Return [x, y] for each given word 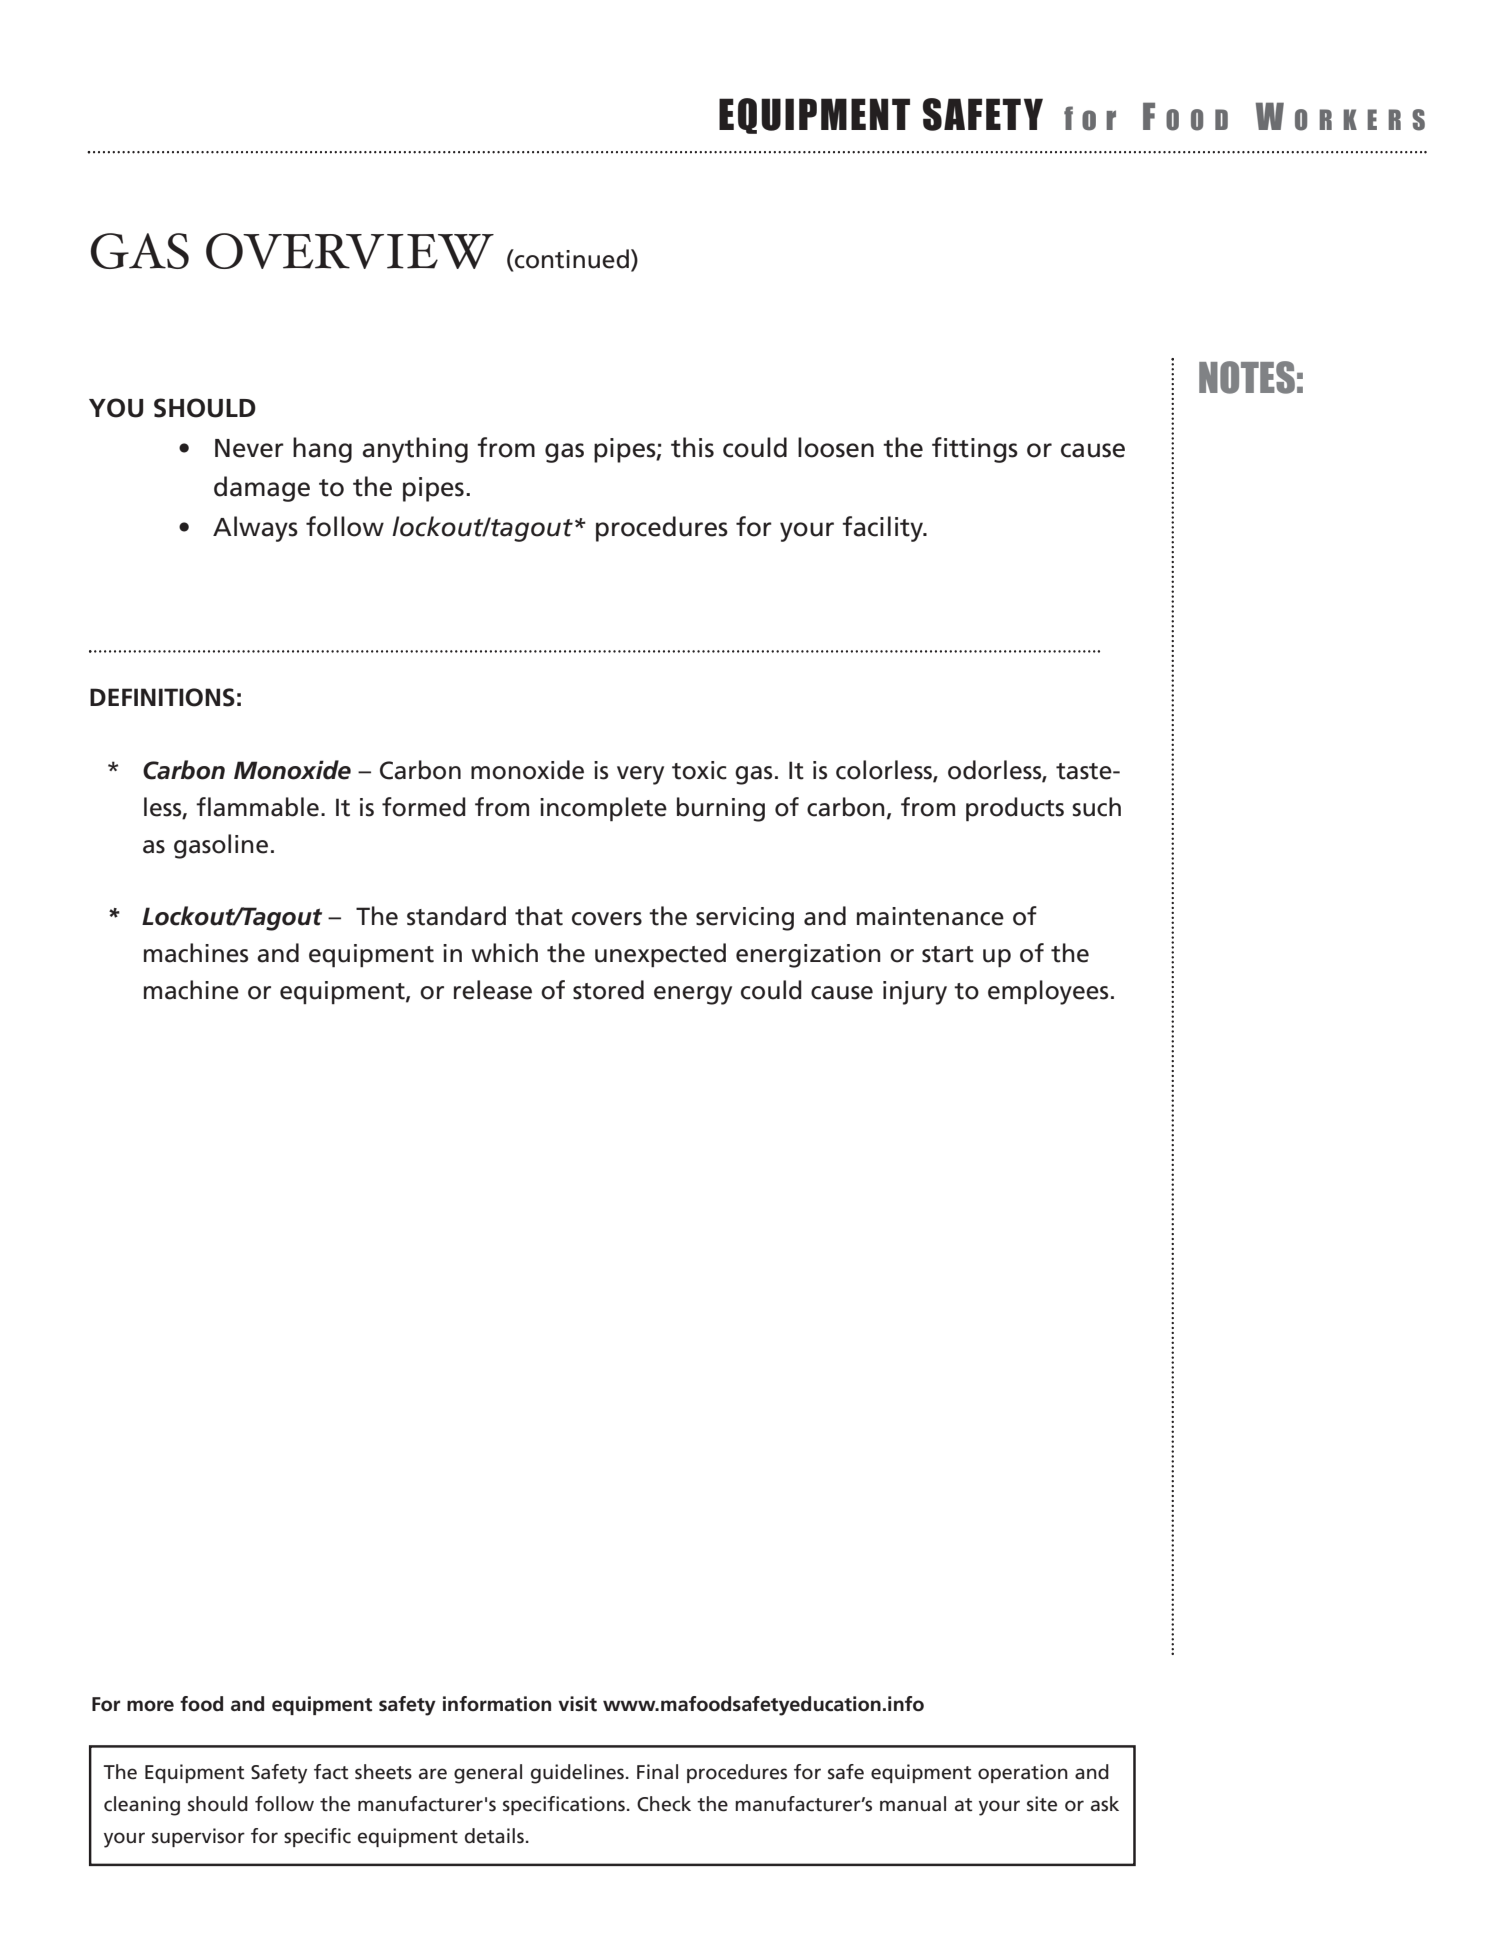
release [493, 990]
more [150, 1706]
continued [571, 259]
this [692, 447]
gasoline [221, 846]
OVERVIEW [350, 251]
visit [577, 1704]
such [1096, 807]
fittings [975, 450]
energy [693, 995]
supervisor [198, 1837]
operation [1023, 1773]
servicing [745, 919]
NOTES [1247, 377]
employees [1048, 992]
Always [255, 529]
